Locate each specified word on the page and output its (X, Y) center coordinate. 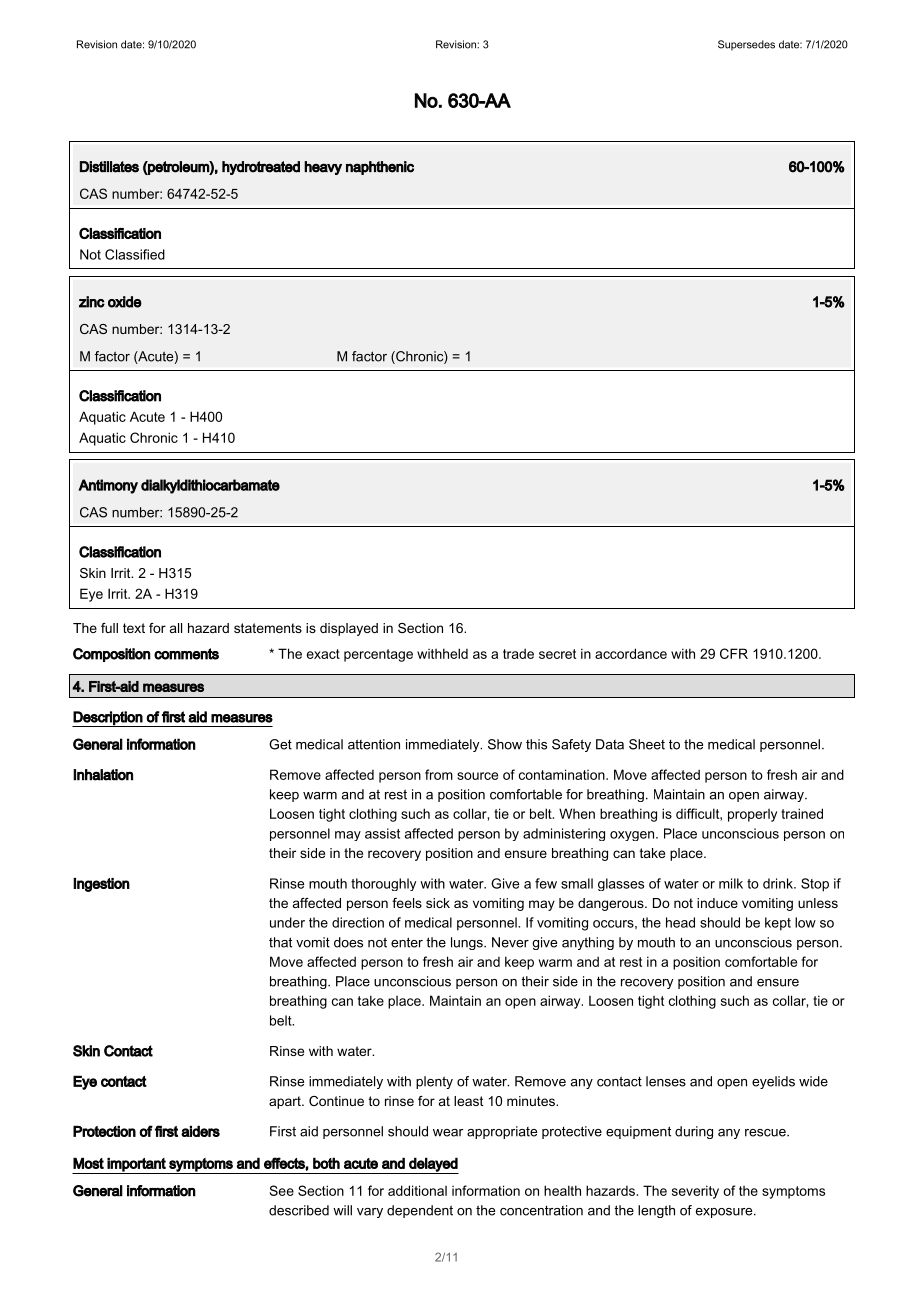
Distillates (109, 167)
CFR (734, 653)
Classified (135, 254)
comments (186, 654)
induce (717, 903)
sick (438, 903)
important (137, 1165)
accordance (631, 653)
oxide (125, 302)
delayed (433, 1165)
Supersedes (746, 45)
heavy (323, 168)
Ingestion (101, 885)
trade (518, 653)
